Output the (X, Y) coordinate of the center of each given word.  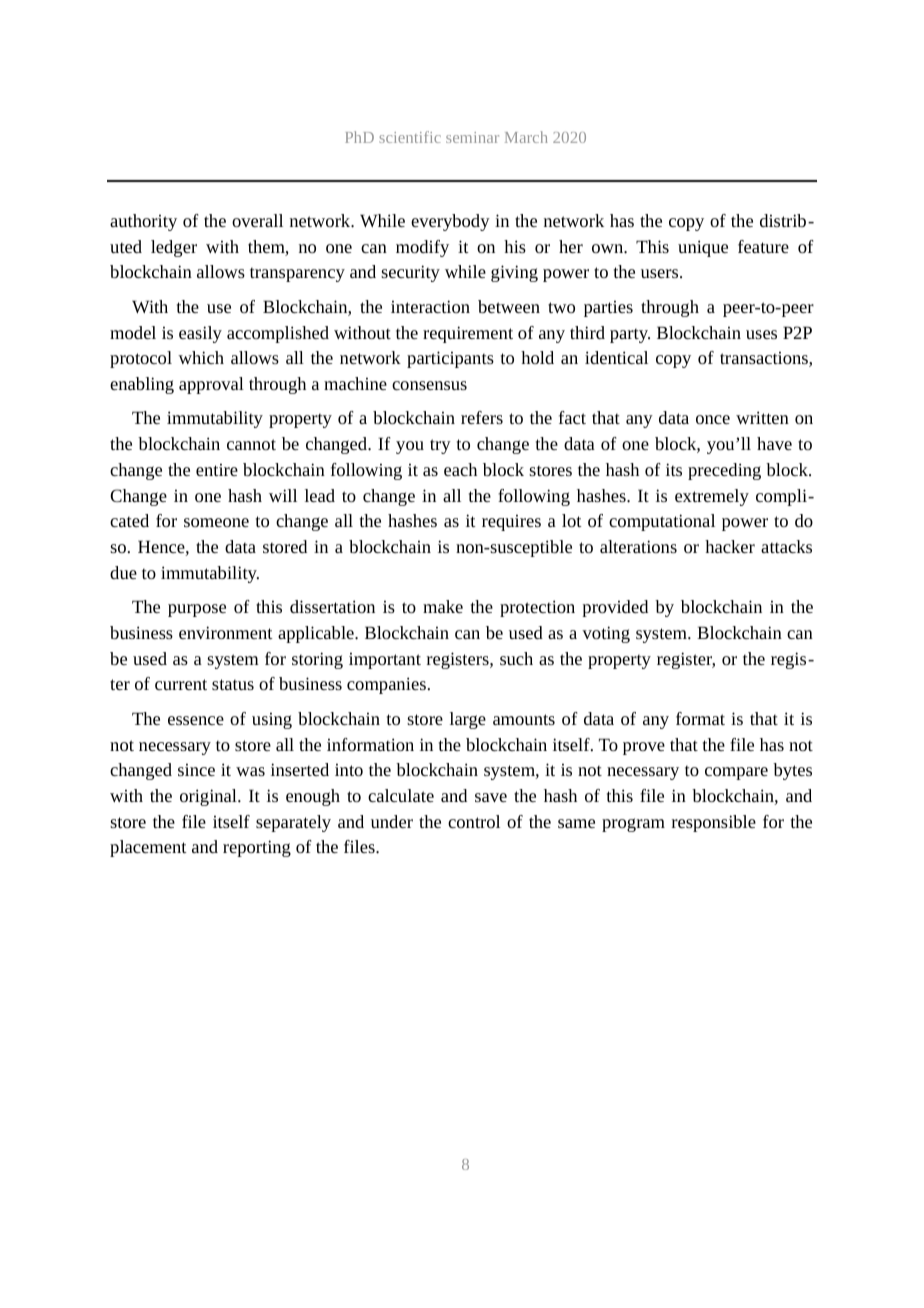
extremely (712, 497)
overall (257, 220)
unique (703, 248)
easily (200, 334)
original (209, 797)
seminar (472, 137)
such (516, 658)
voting (606, 634)
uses (761, 334)
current (181, 684)
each (460, 469)
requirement (468, 334)
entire (217, 470)
